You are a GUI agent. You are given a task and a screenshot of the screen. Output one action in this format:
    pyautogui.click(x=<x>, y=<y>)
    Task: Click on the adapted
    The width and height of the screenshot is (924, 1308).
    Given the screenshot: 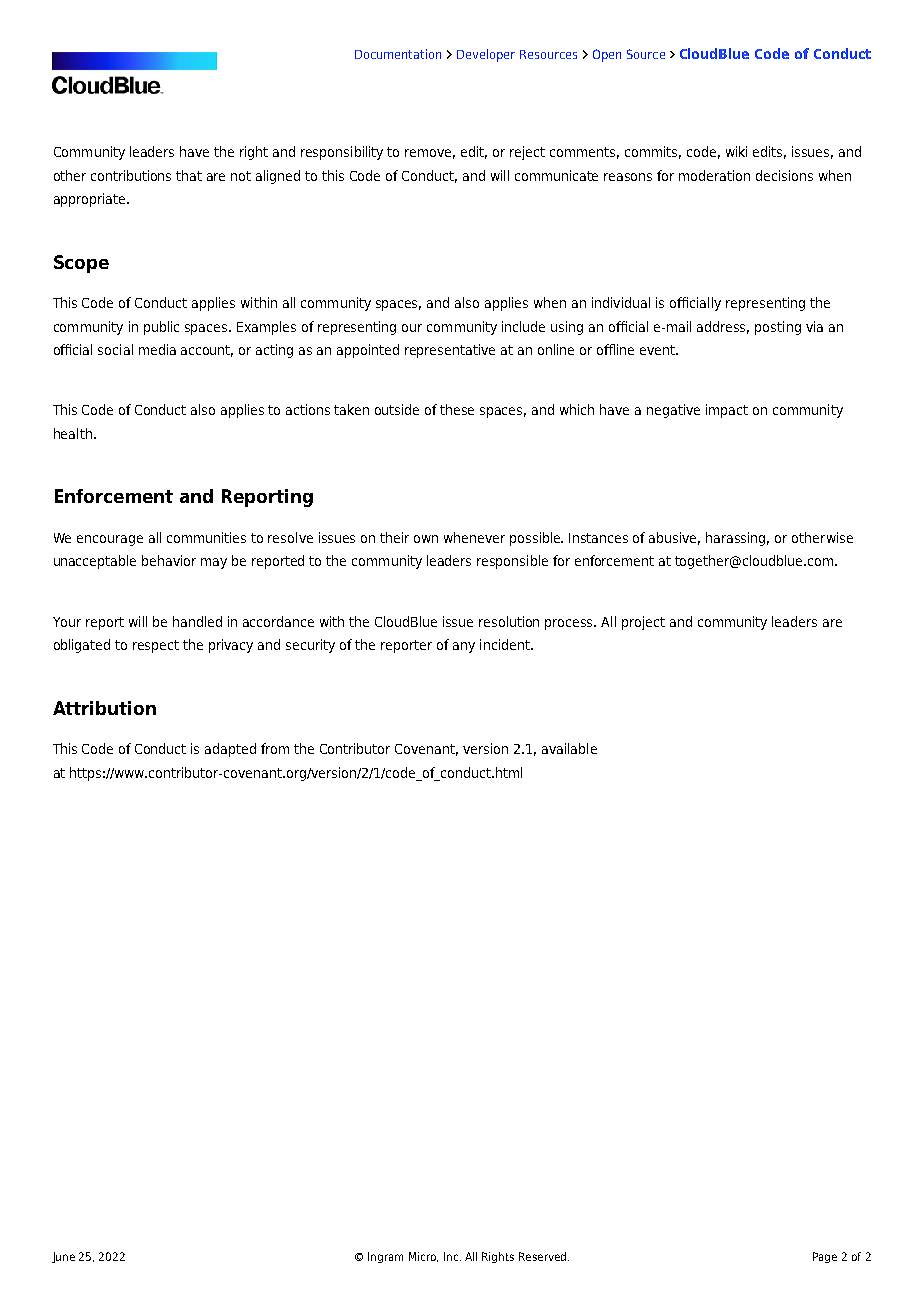 What is the action you would take?
    pyautogui.click(x=230, y=750)
